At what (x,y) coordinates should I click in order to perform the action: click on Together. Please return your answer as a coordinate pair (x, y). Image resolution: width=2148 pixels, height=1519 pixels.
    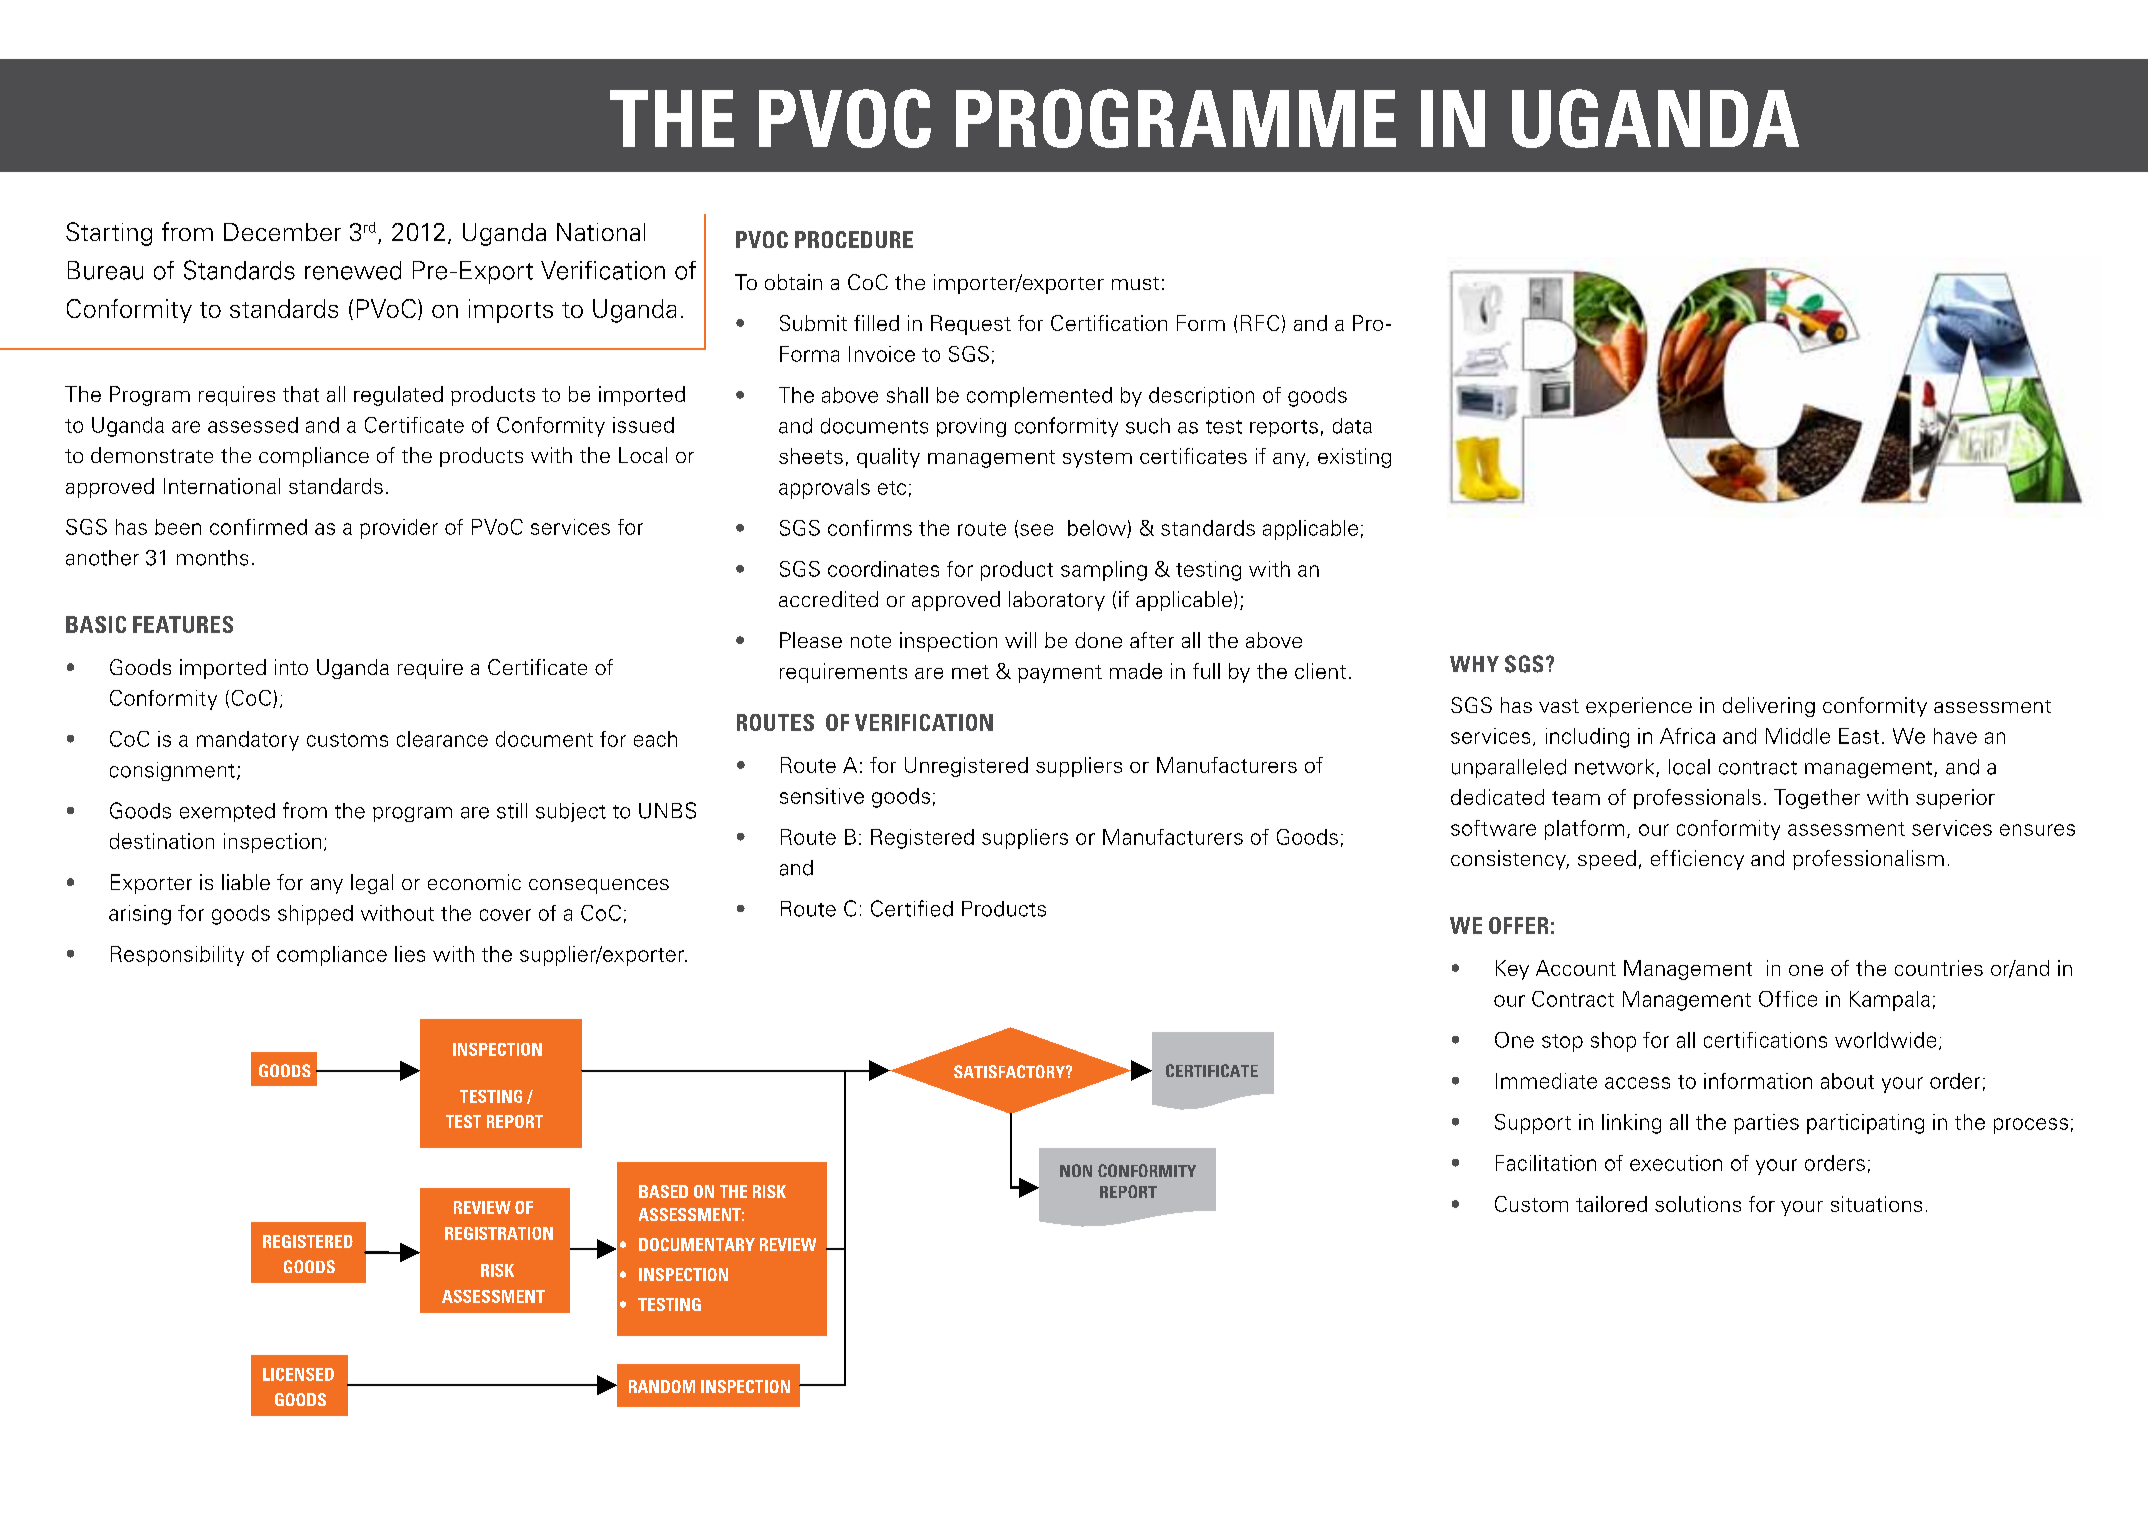
    Looking at the image, I should click on (1817, 799).
